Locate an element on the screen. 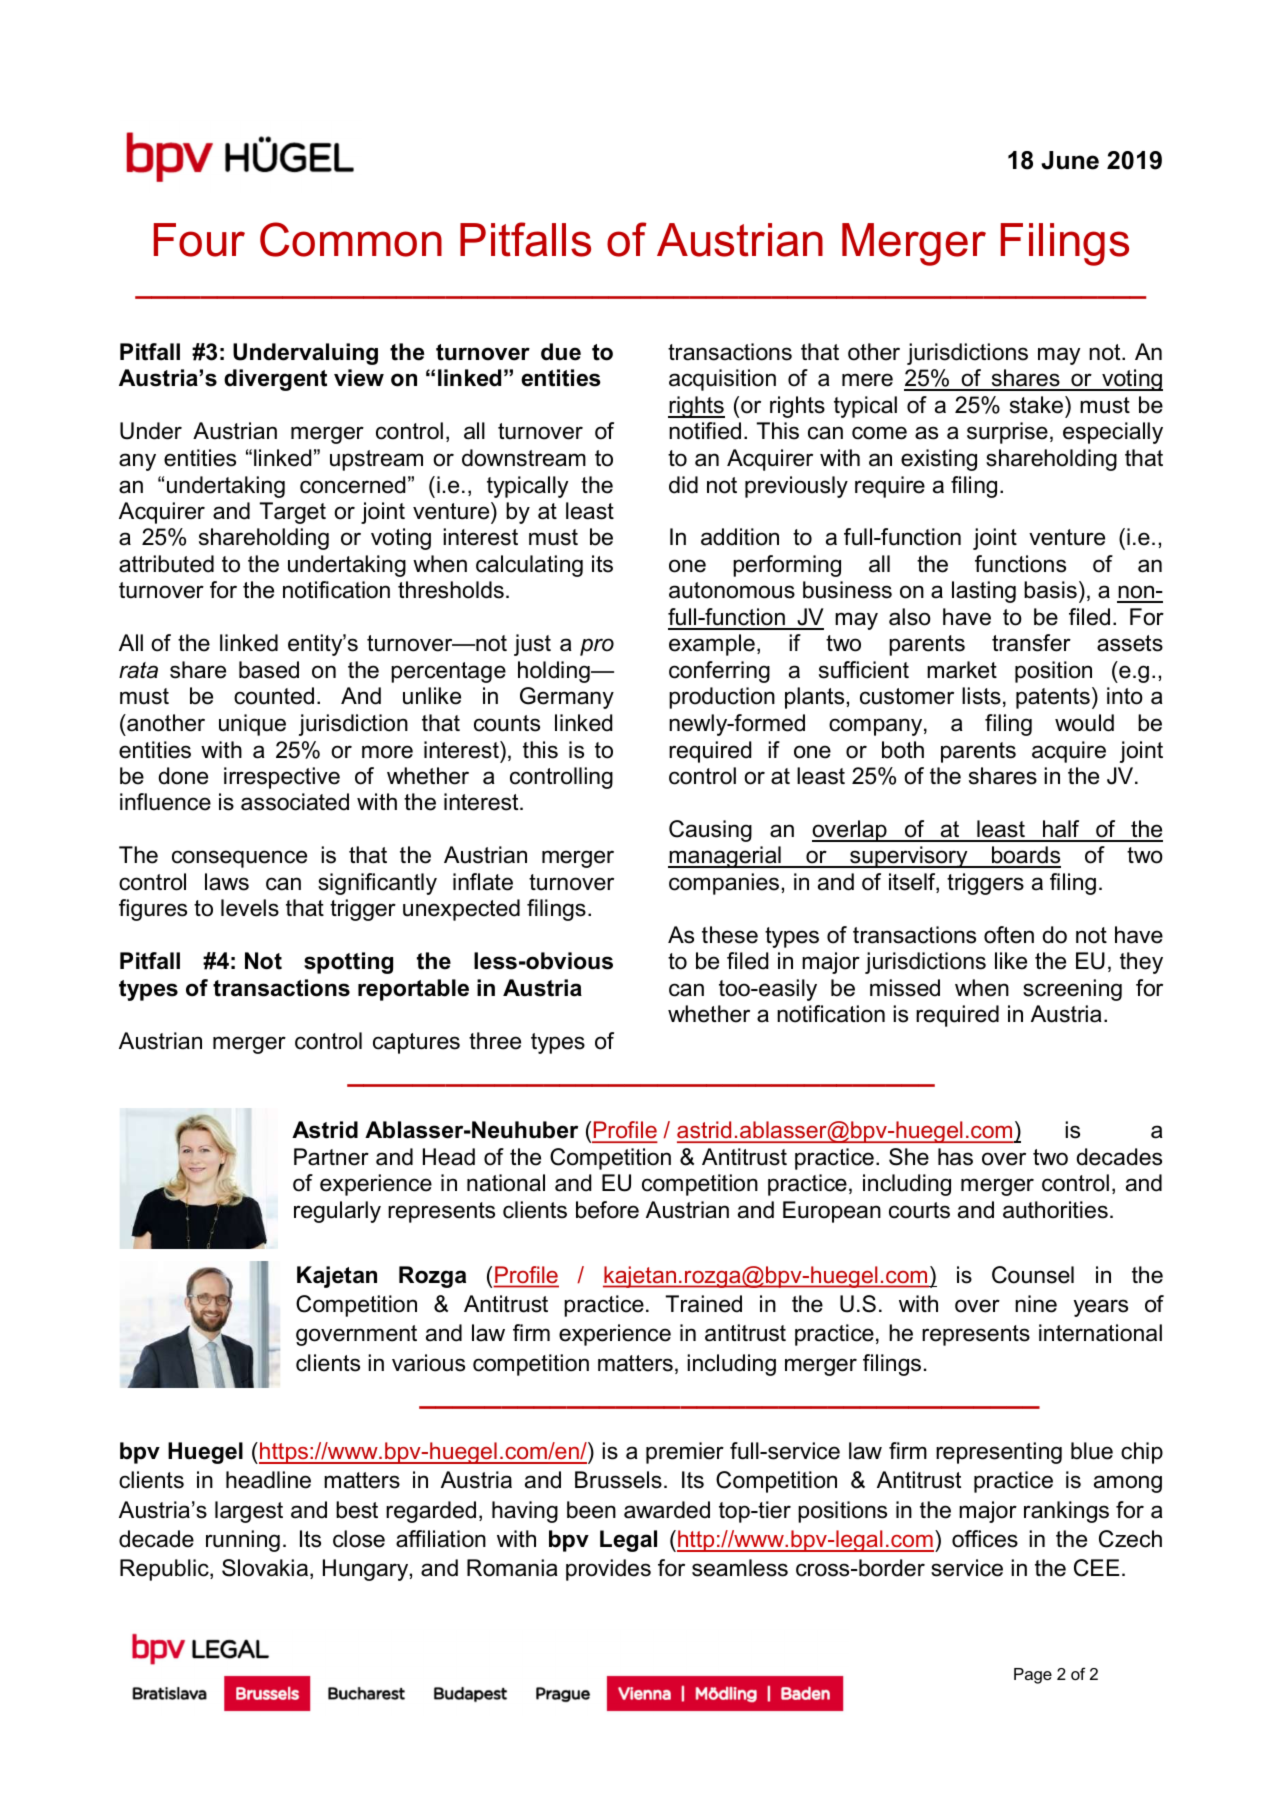  Target is located at coordinates (292, 513).
